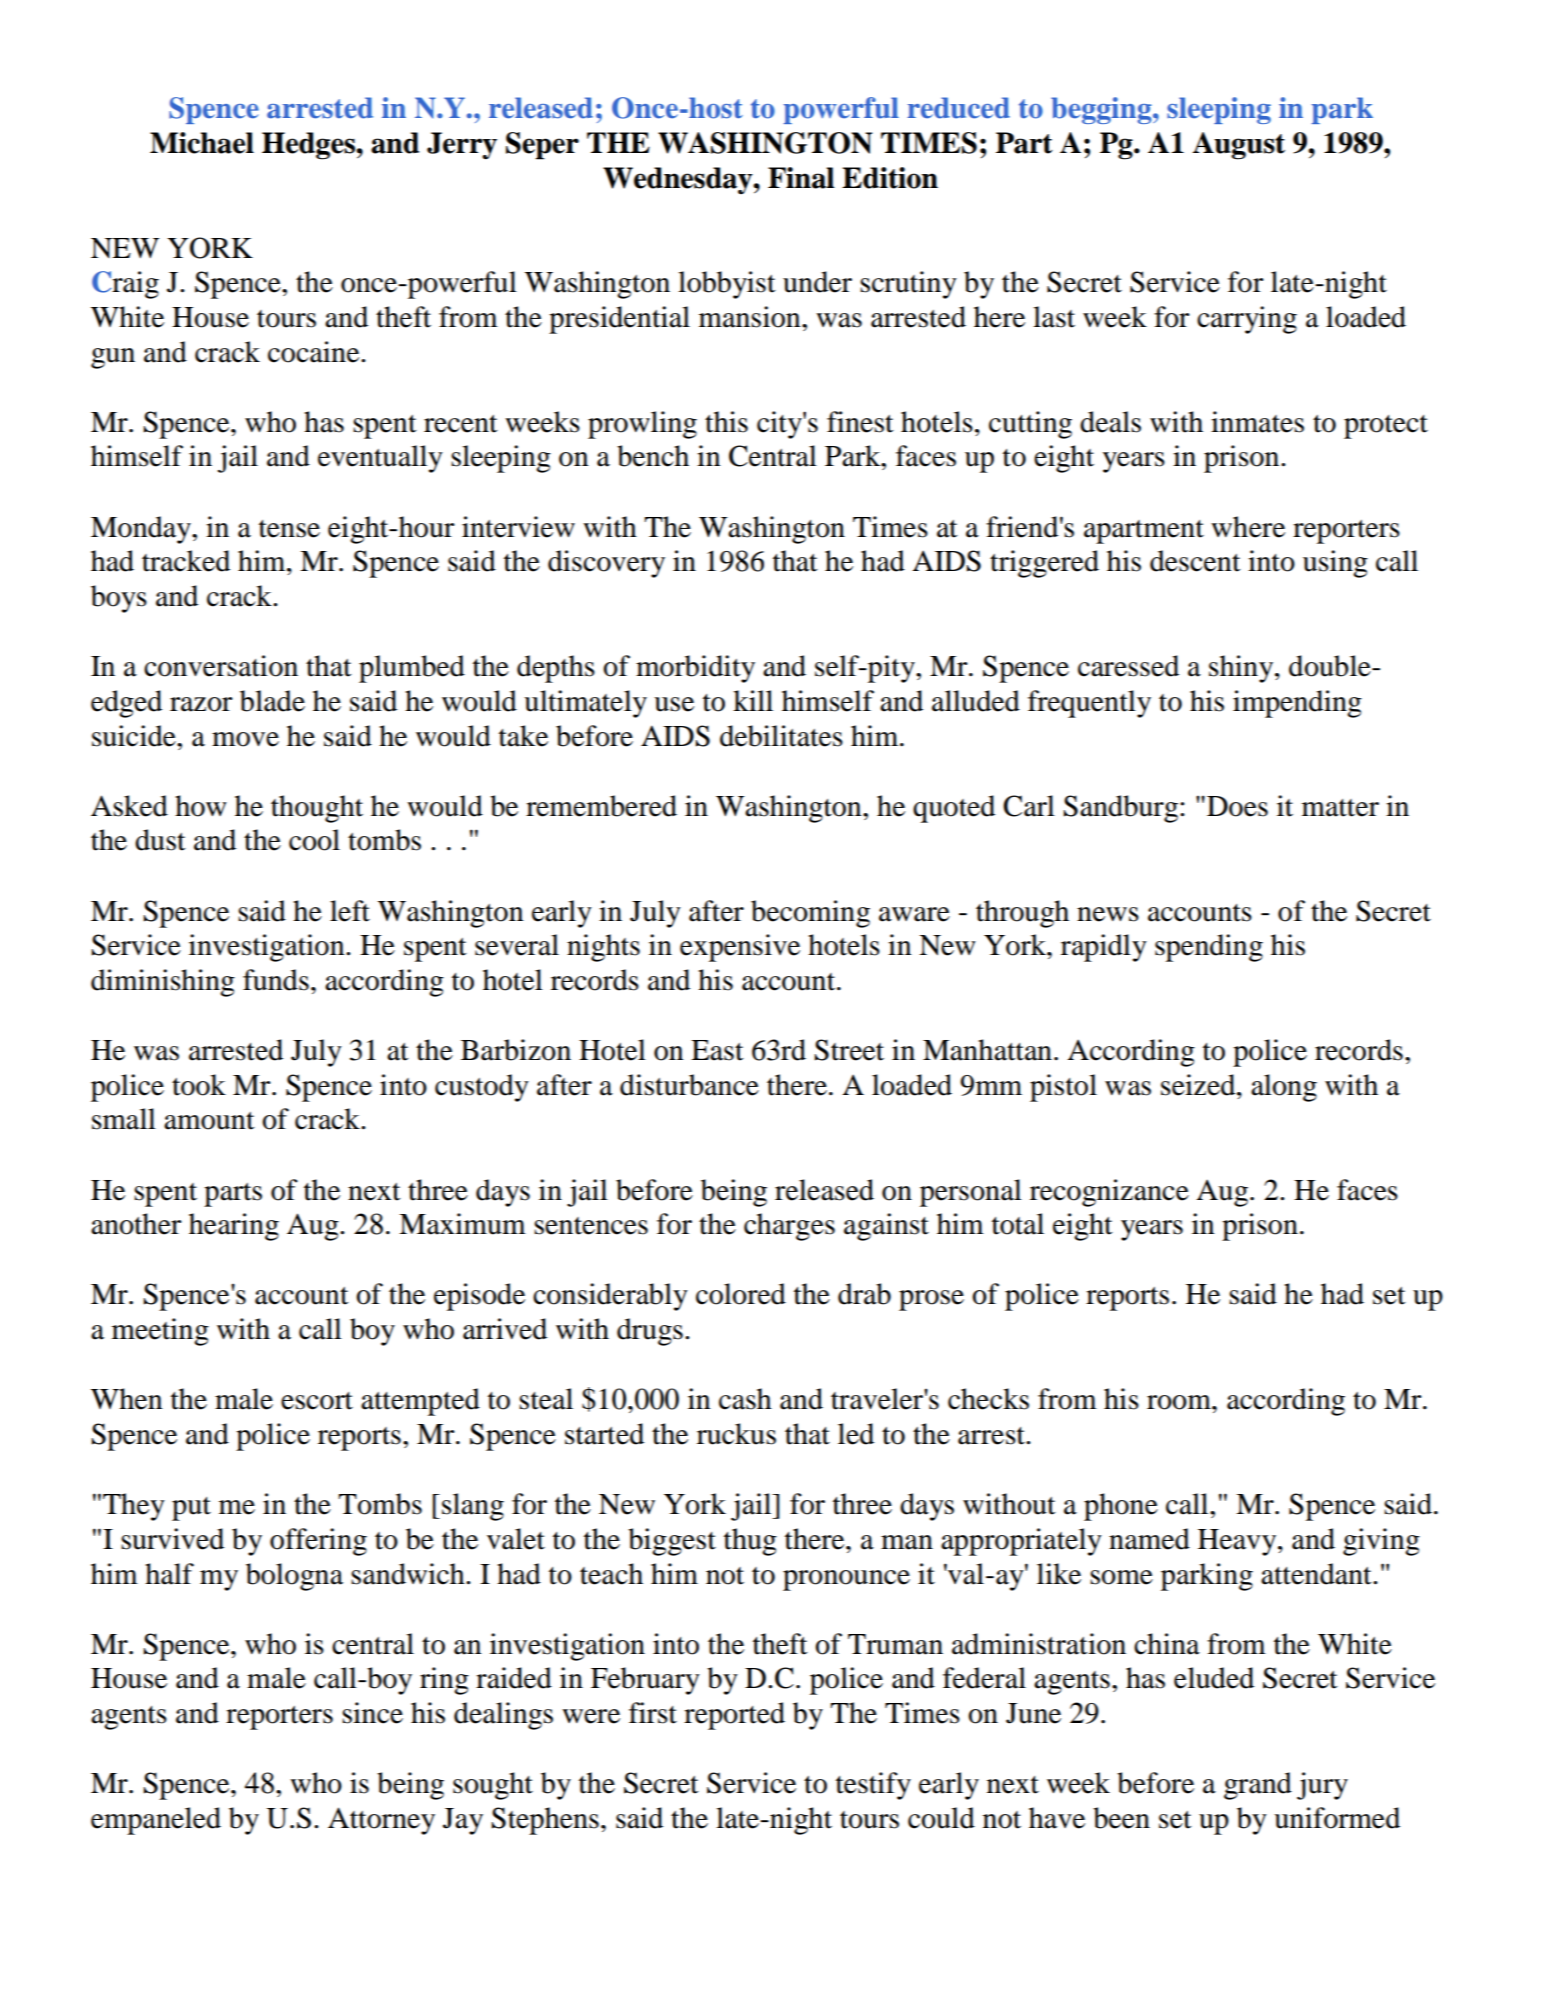  What do you see at coordinates (202, 143) in the screenshot?
I see `Michael` at bounding box center [202, 143].
